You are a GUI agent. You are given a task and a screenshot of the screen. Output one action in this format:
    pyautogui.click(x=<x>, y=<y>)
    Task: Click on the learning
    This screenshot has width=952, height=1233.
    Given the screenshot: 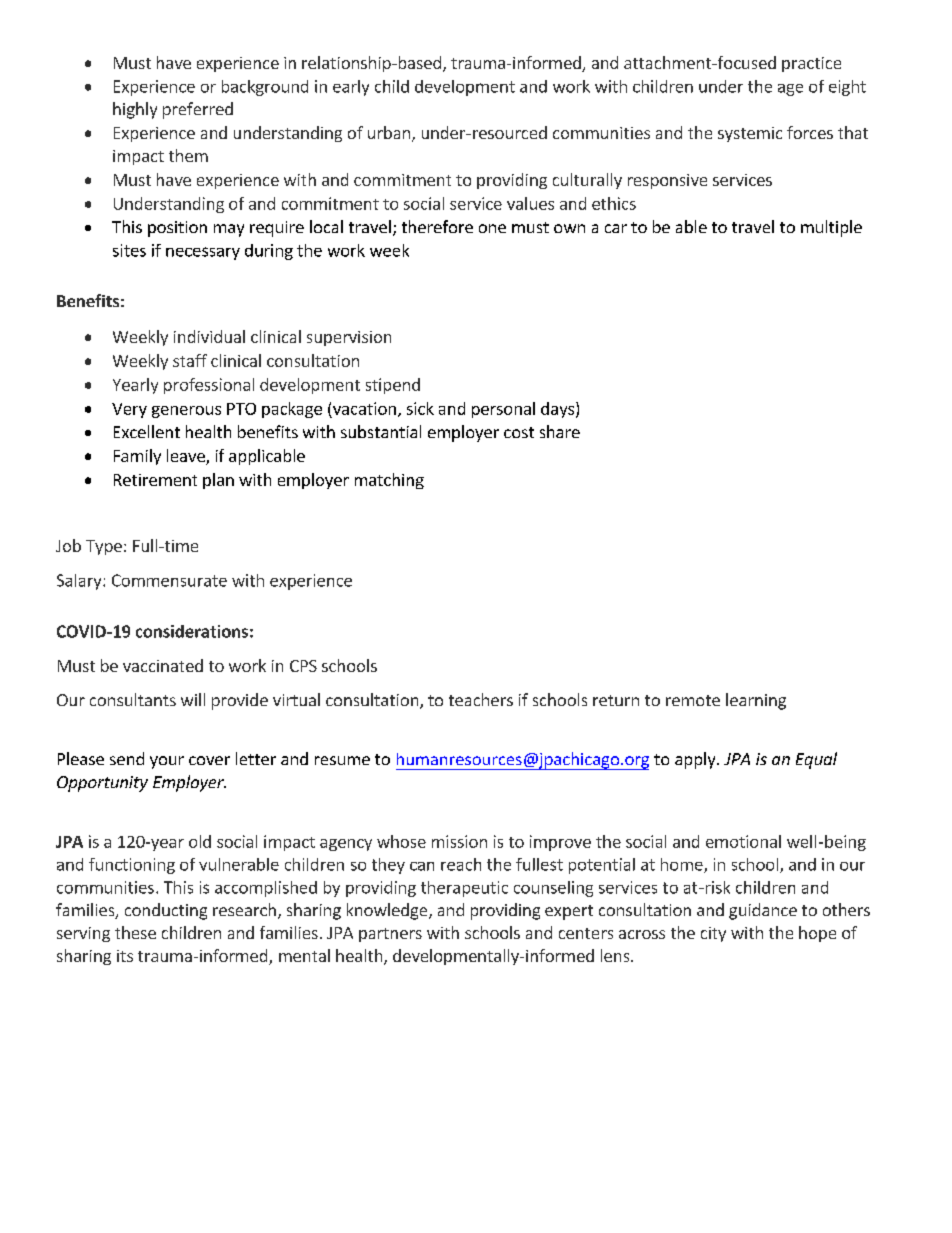 What is the action you would take?
    pyautogui.click(x=756, y=701)
